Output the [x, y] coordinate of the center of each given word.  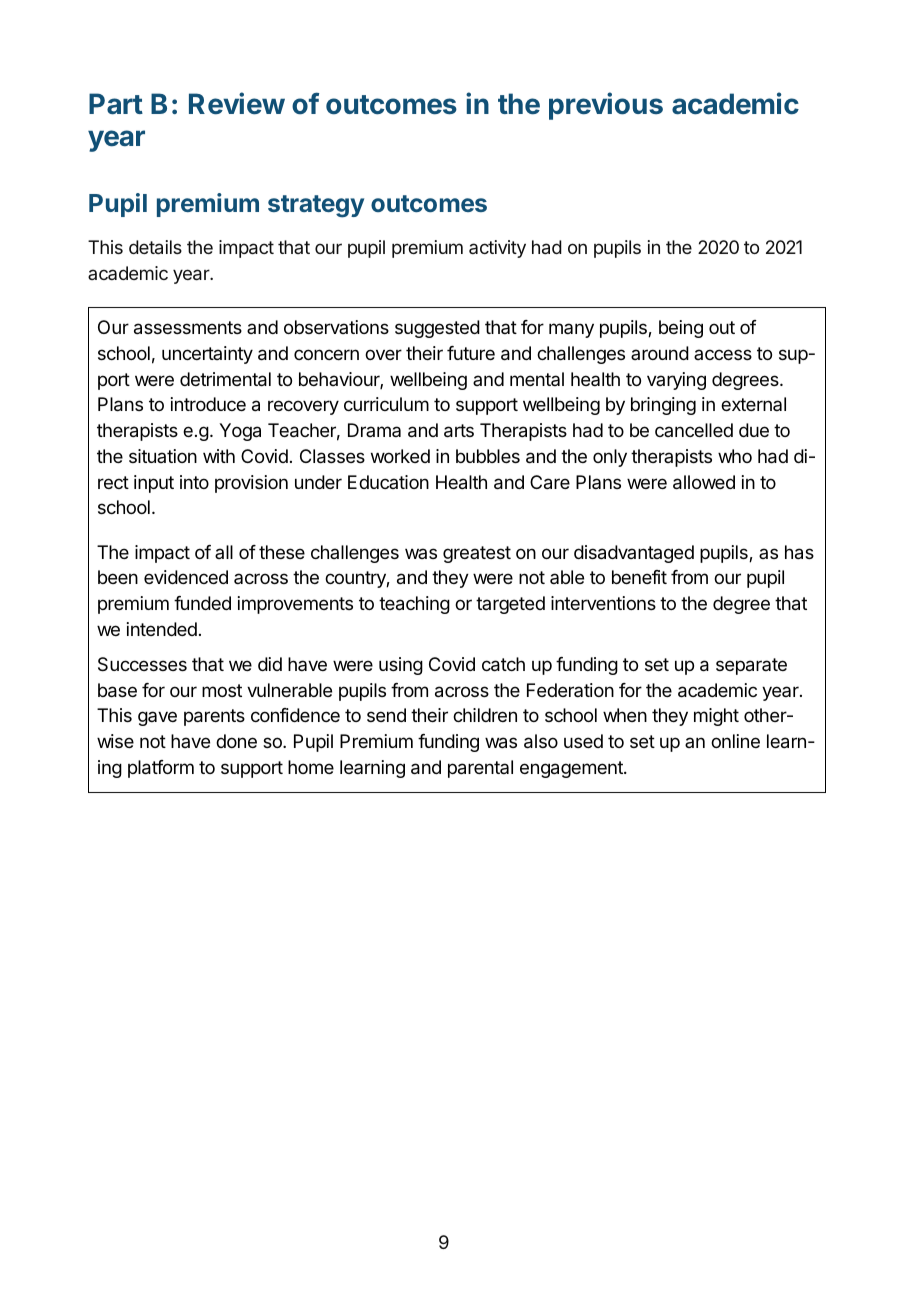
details [155, 247]
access [723, 354]
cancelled [694, 430]
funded [202, 603]
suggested [437, 329]
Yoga [240, 432]
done [236, 741]
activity [497, 249]
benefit [639, 577]
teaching [414, 605]
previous [606, 106]
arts [459, 431]
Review [237, 103]
